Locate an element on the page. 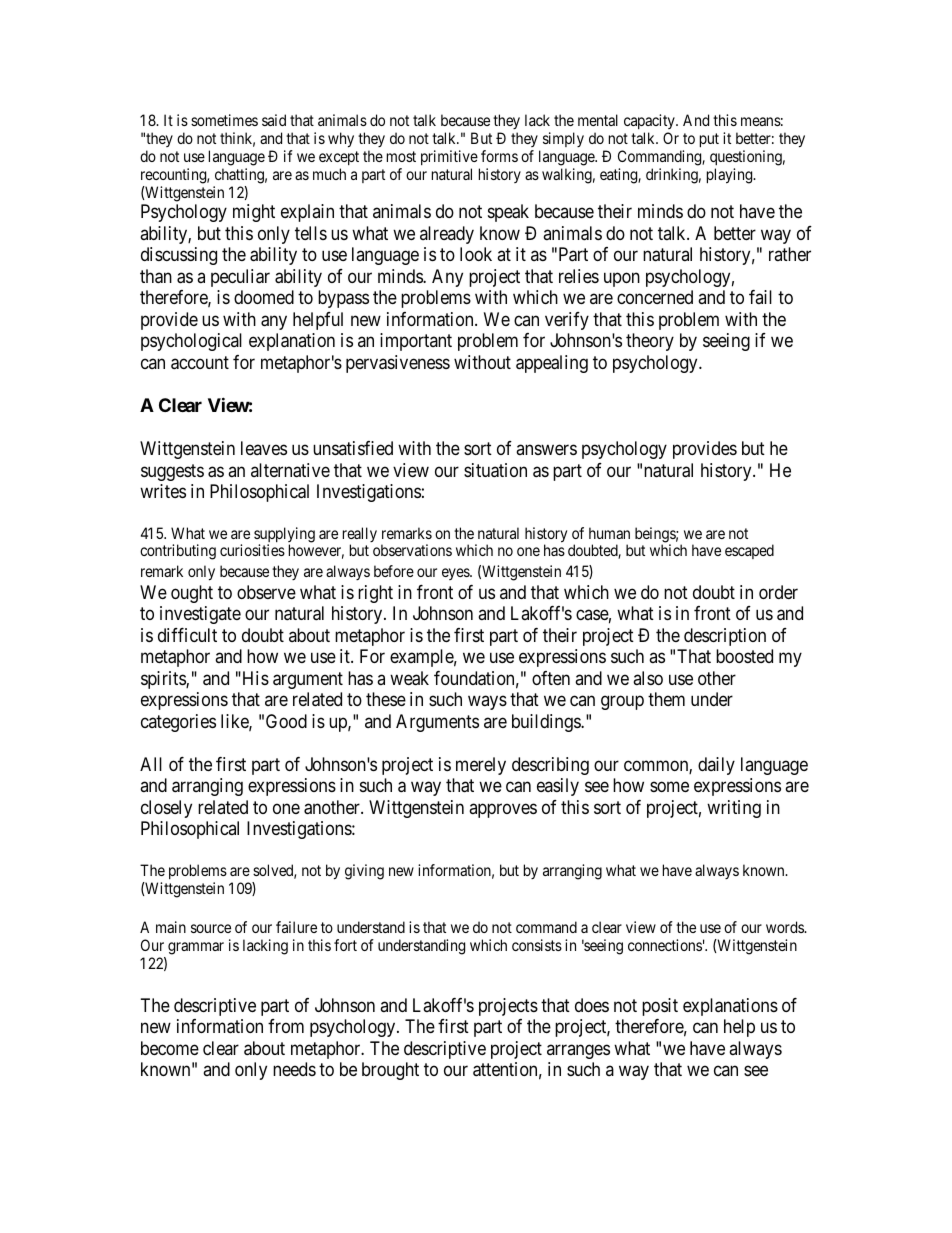 The image size is (952, 1233). primitive is located at coordinates (449, 157).
